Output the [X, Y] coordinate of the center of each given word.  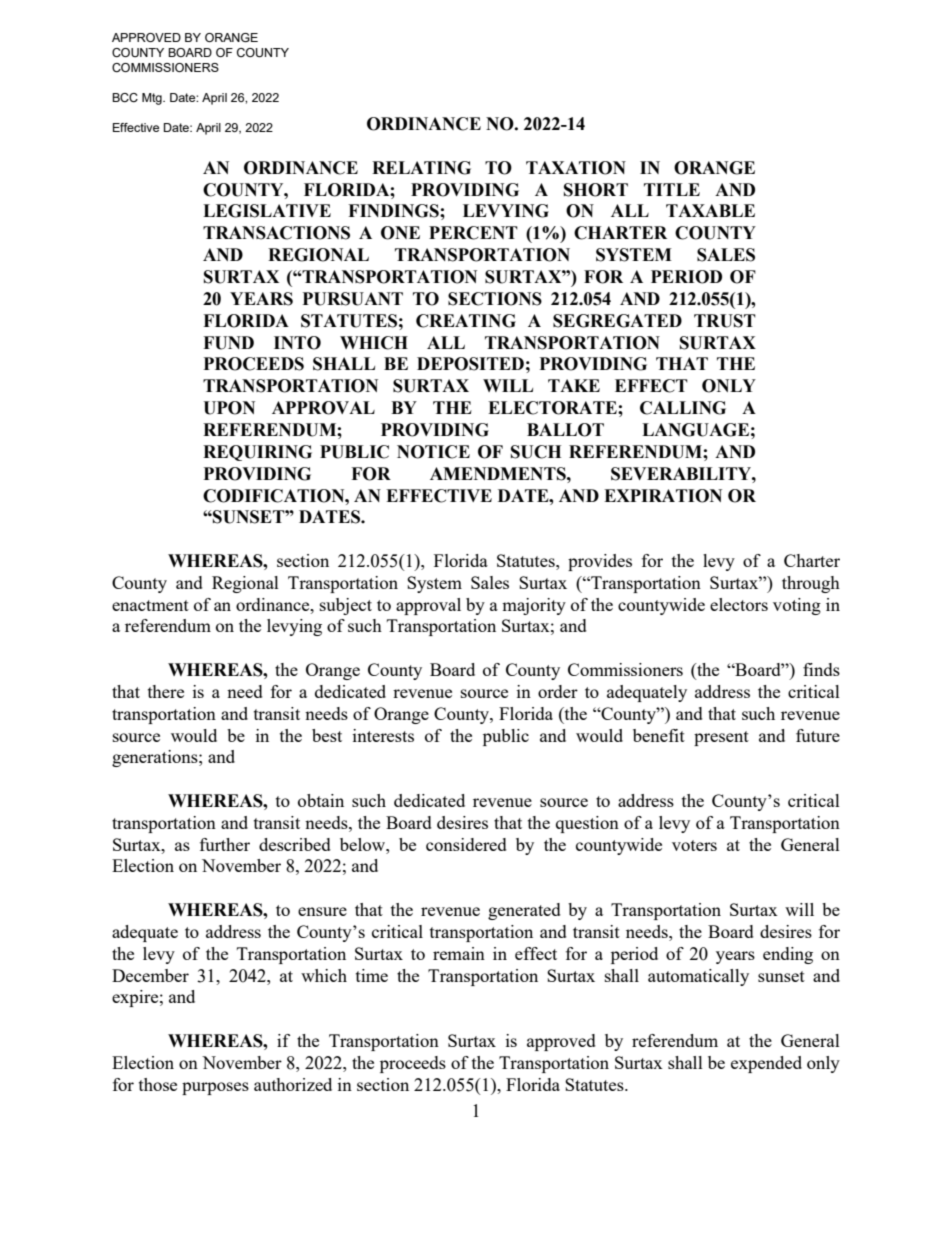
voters [694, 845]
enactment [150, 605]
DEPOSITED [470, 364]
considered [466, 844]
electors [739, 604]
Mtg [153, 99]
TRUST [725, 321]
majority [534, 606]
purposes [215, 1088]
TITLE [672, 189]
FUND [228, 343]
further [225, 844]
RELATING [421, 168]
